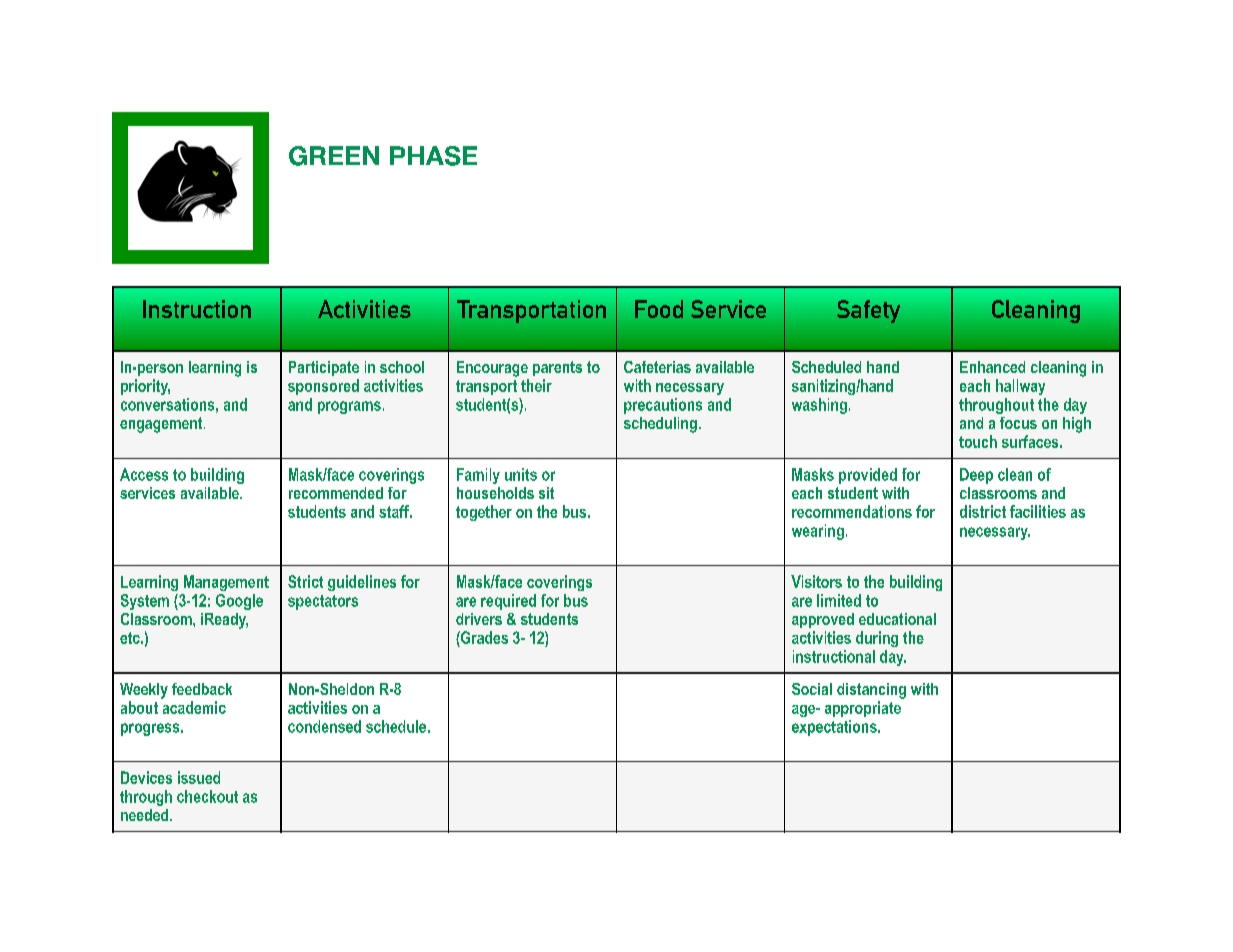 The image size is (1233, 952). I want to click on PHASE, so click(433, 156).
